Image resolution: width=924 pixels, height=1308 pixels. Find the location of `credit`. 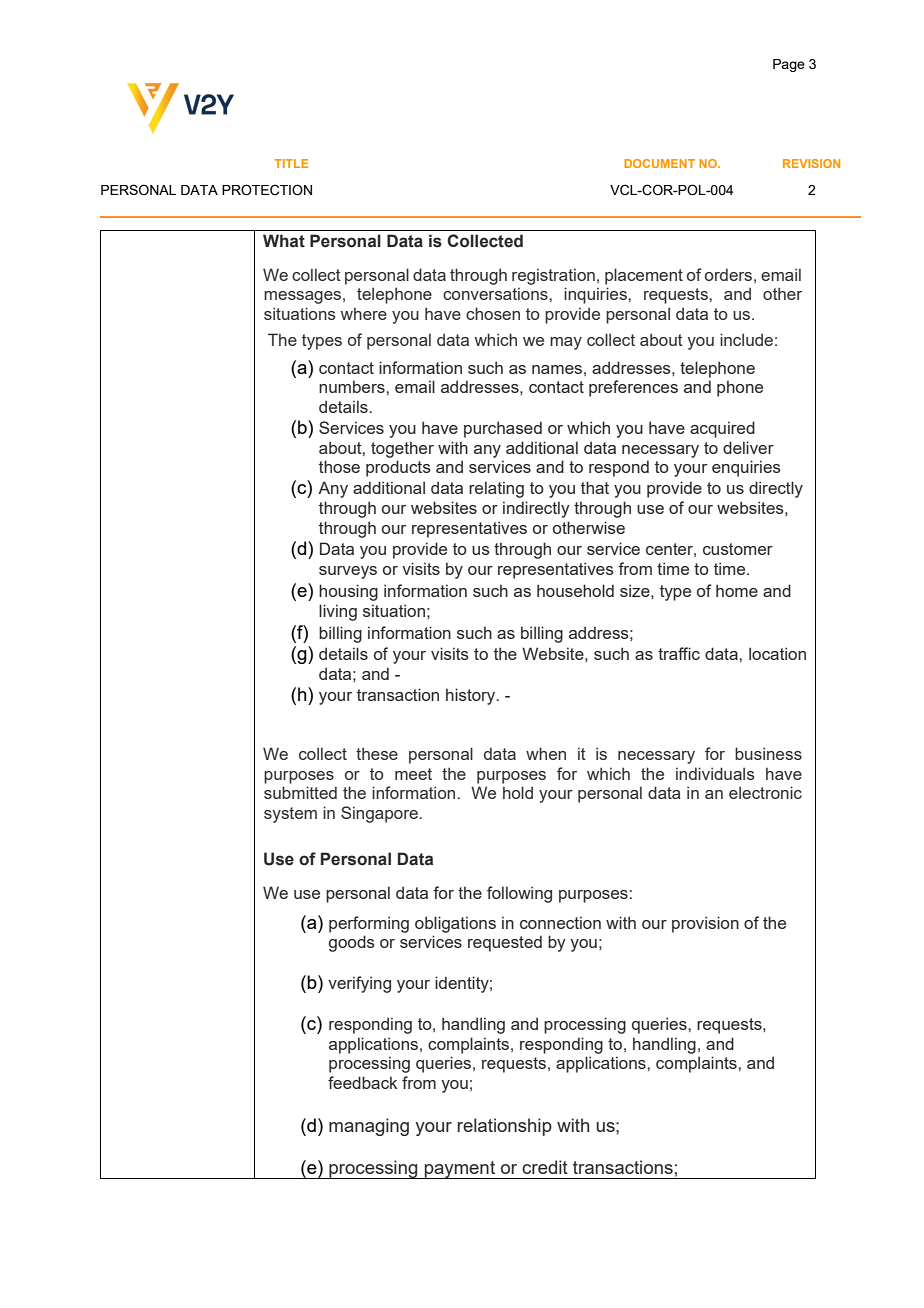

credit is located at coordinates (545, 1167).
